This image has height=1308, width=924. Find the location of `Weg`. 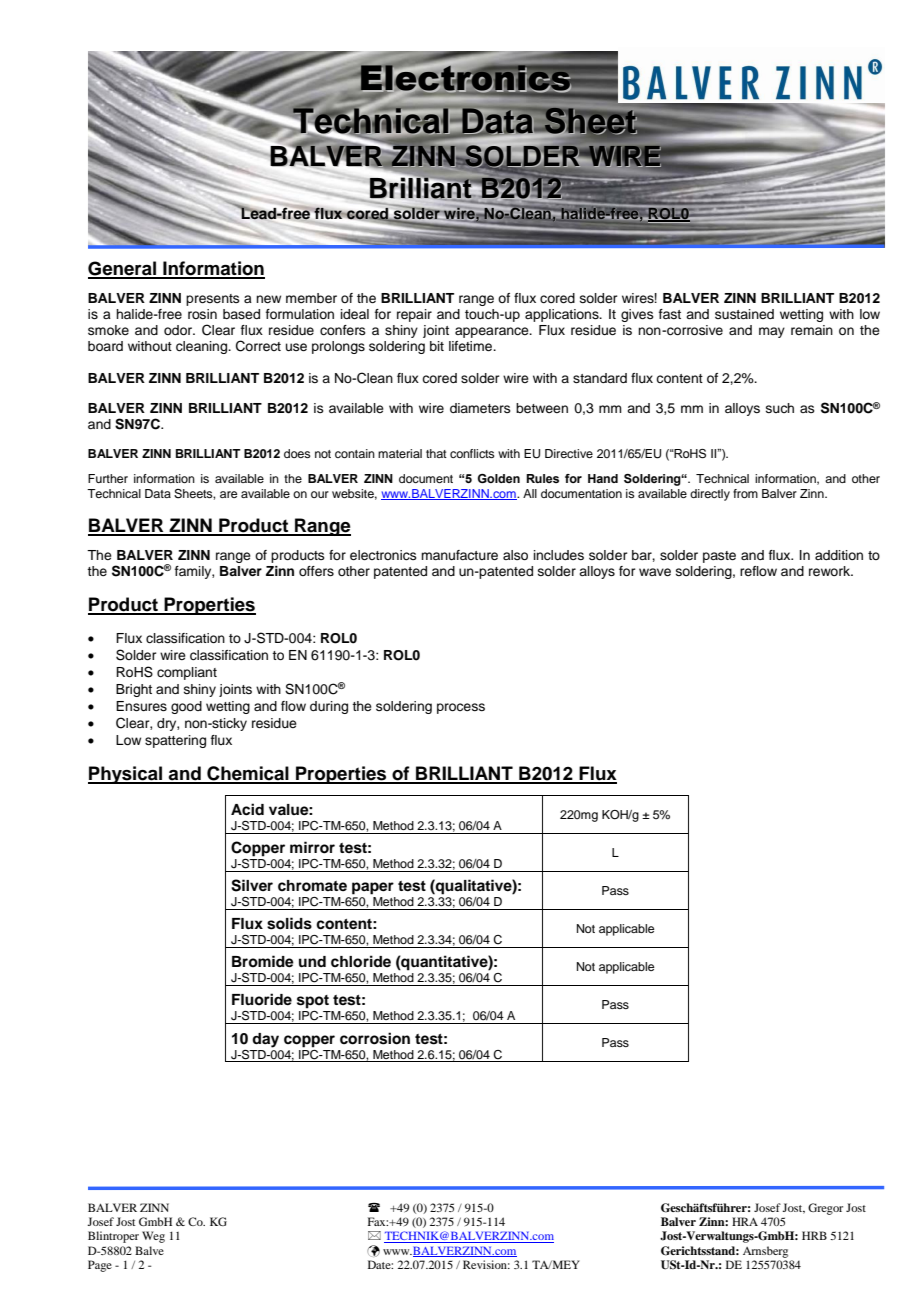

Weg is located at coordinates (153, 1237).
